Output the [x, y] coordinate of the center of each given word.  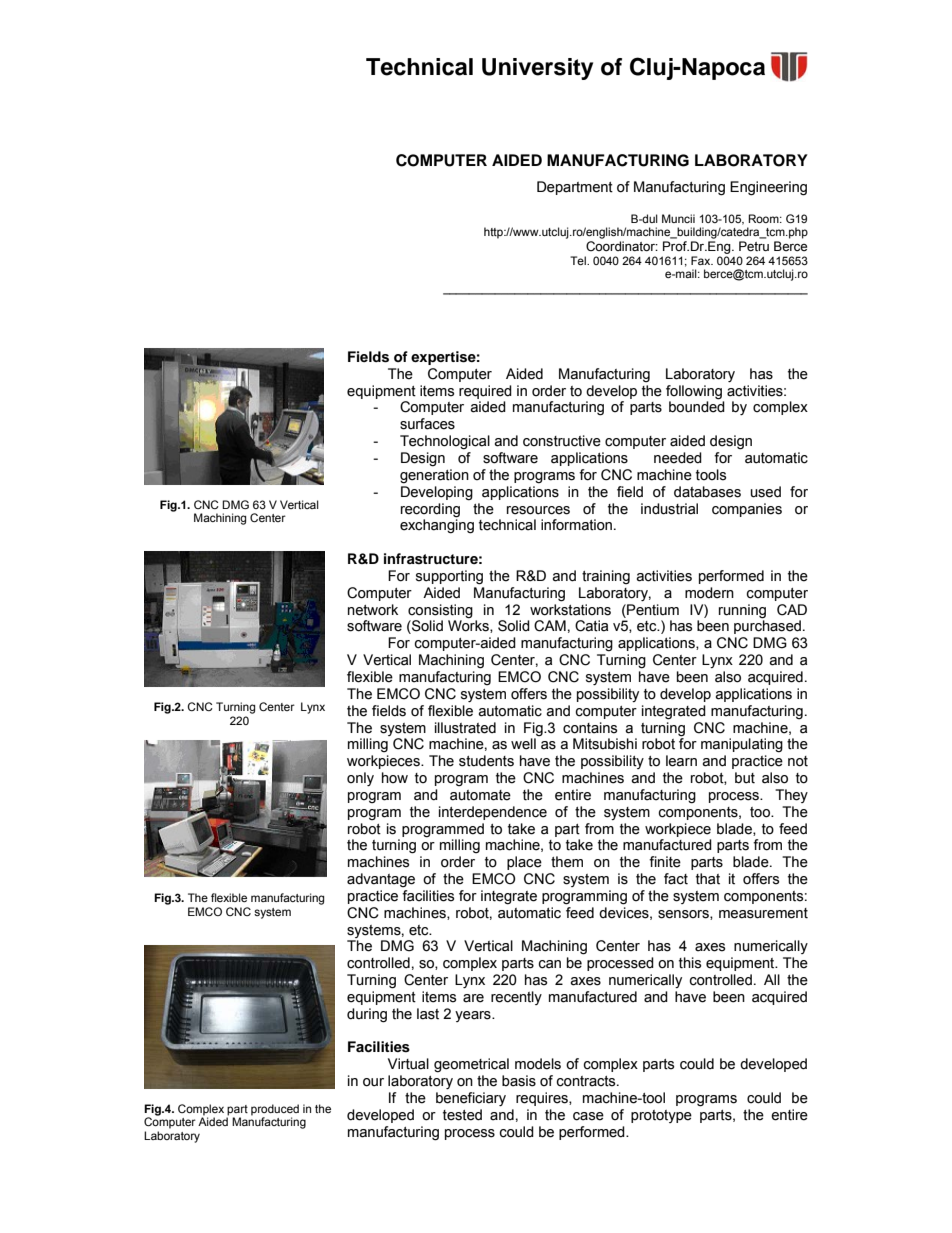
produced [275, 1110]
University [537, 69]
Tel [579, 260]
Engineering [768, 188]
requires [543, 1099]
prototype [661, 1116]
